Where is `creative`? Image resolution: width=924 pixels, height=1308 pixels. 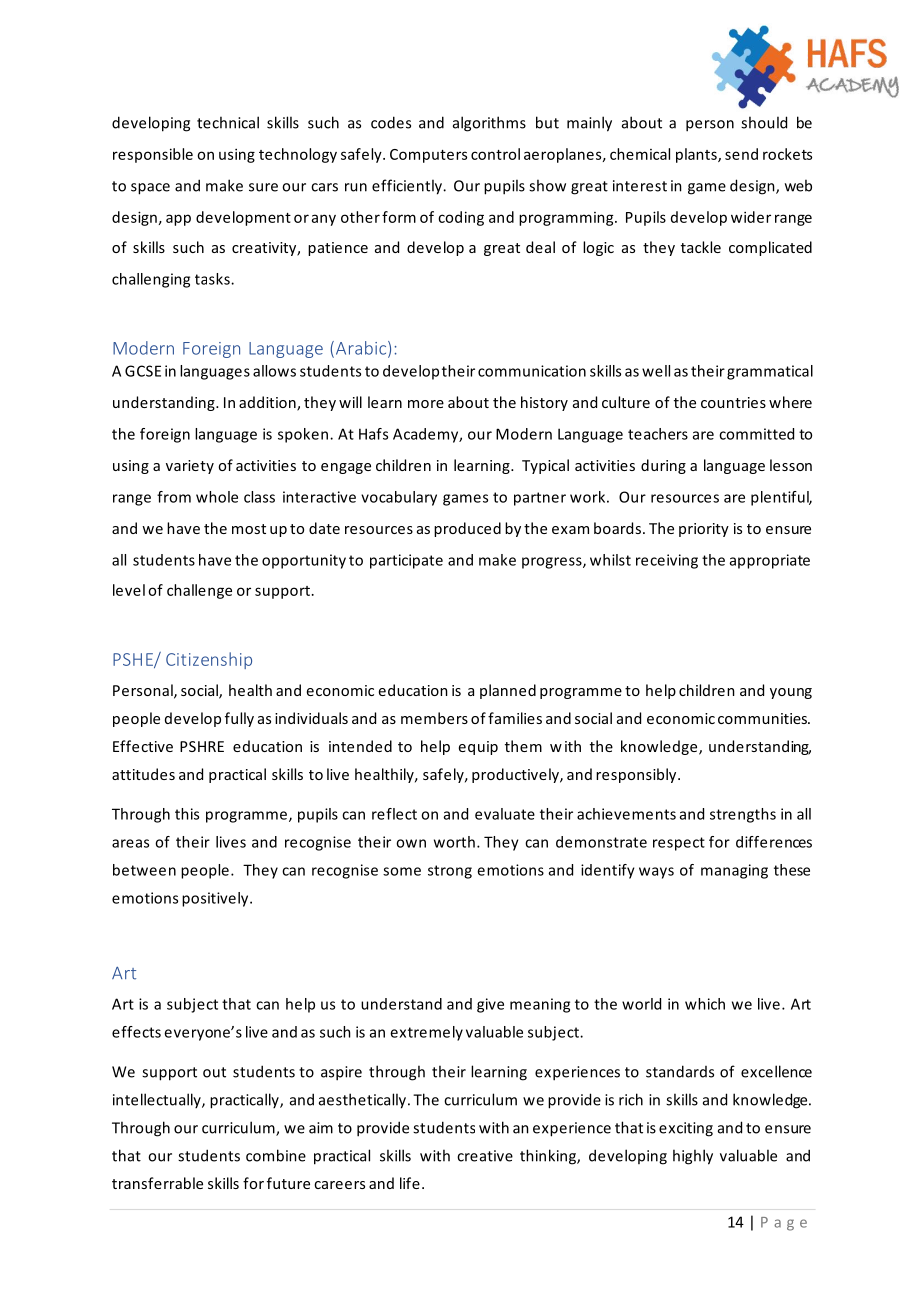 creative is located at coordinates (485, 1156).
